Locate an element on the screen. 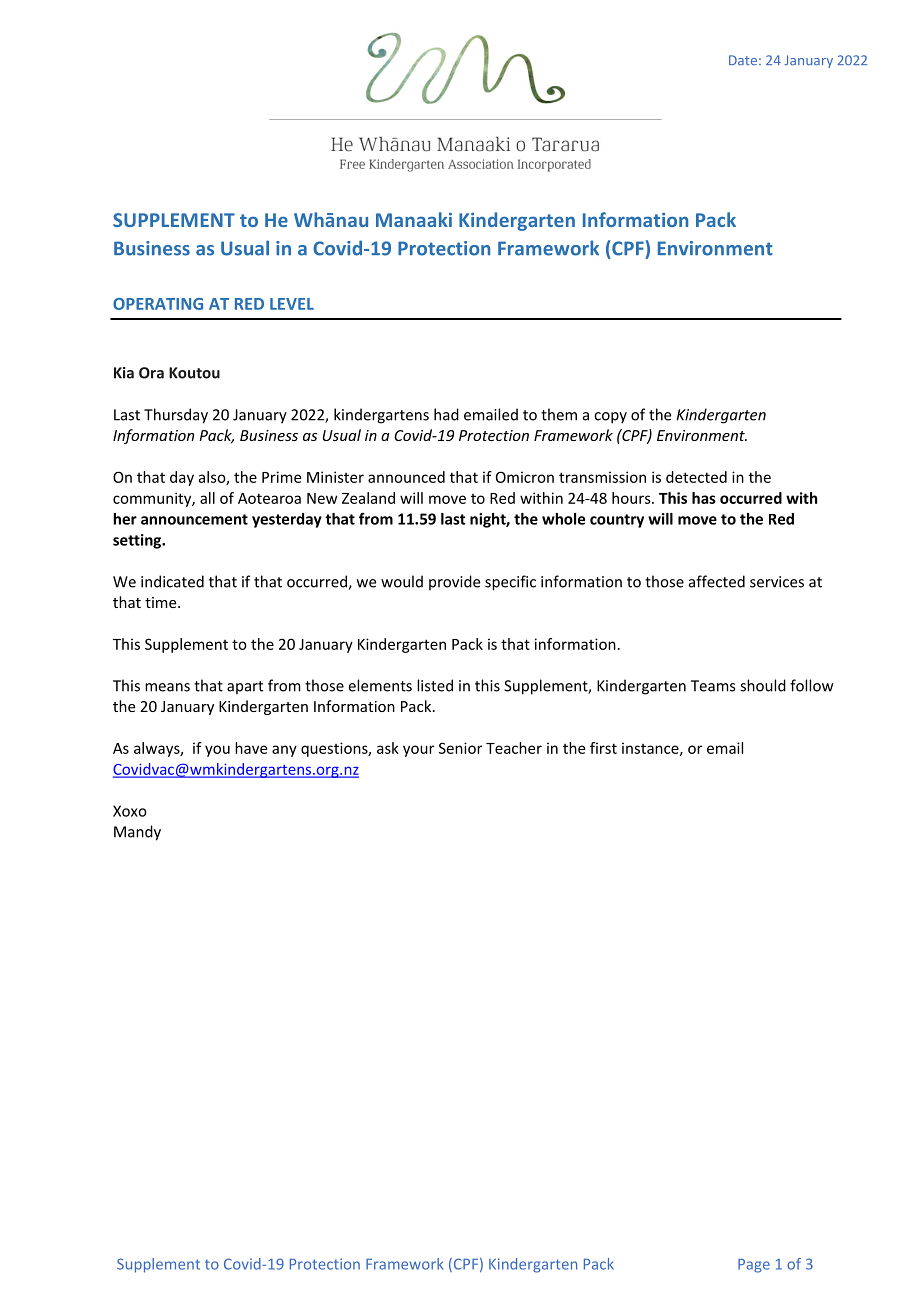 The image size is (924, 1308). first is located at coordinates (603, 748).
